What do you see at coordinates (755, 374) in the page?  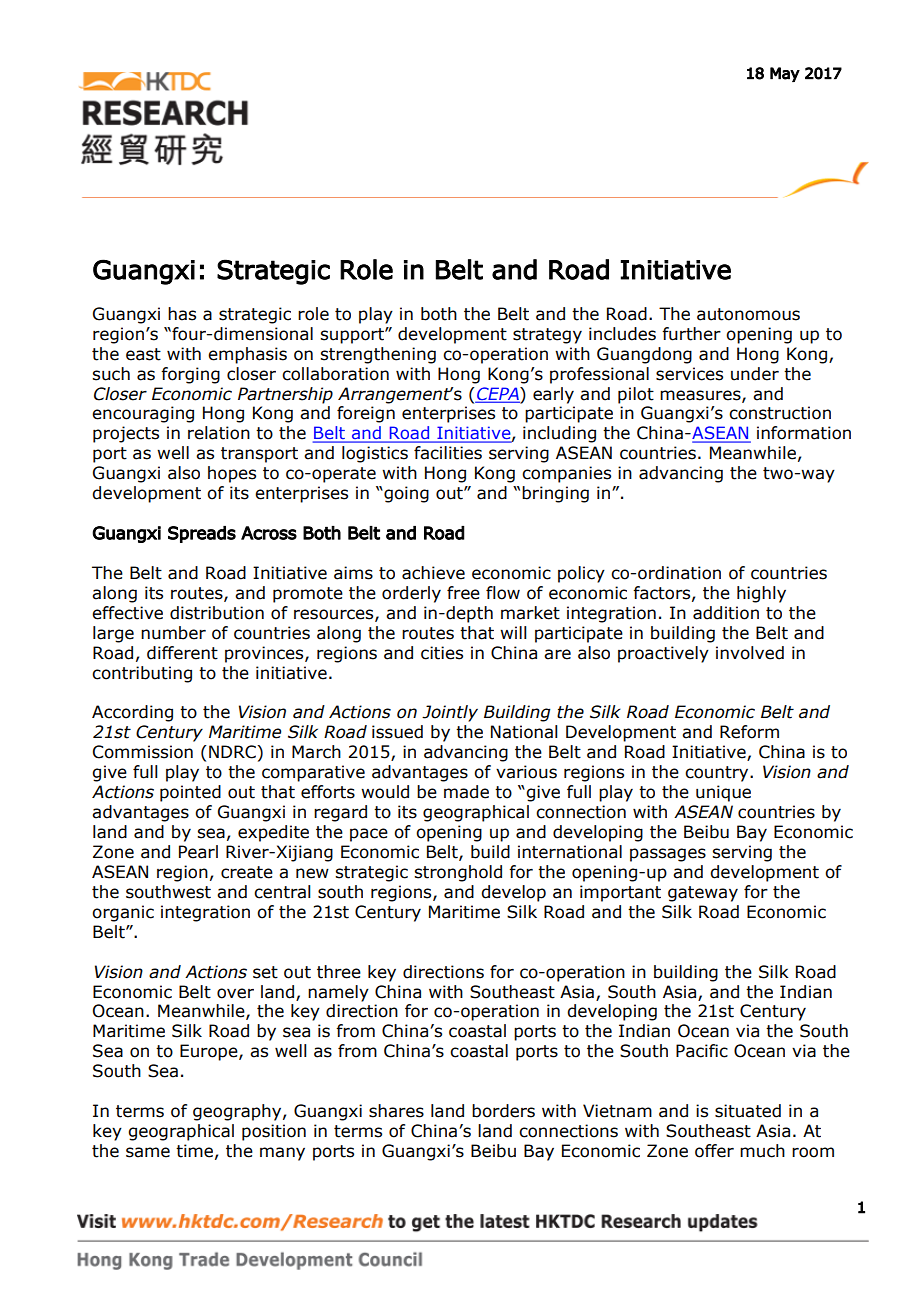 I see `under` at bounding box center [755, 374].
